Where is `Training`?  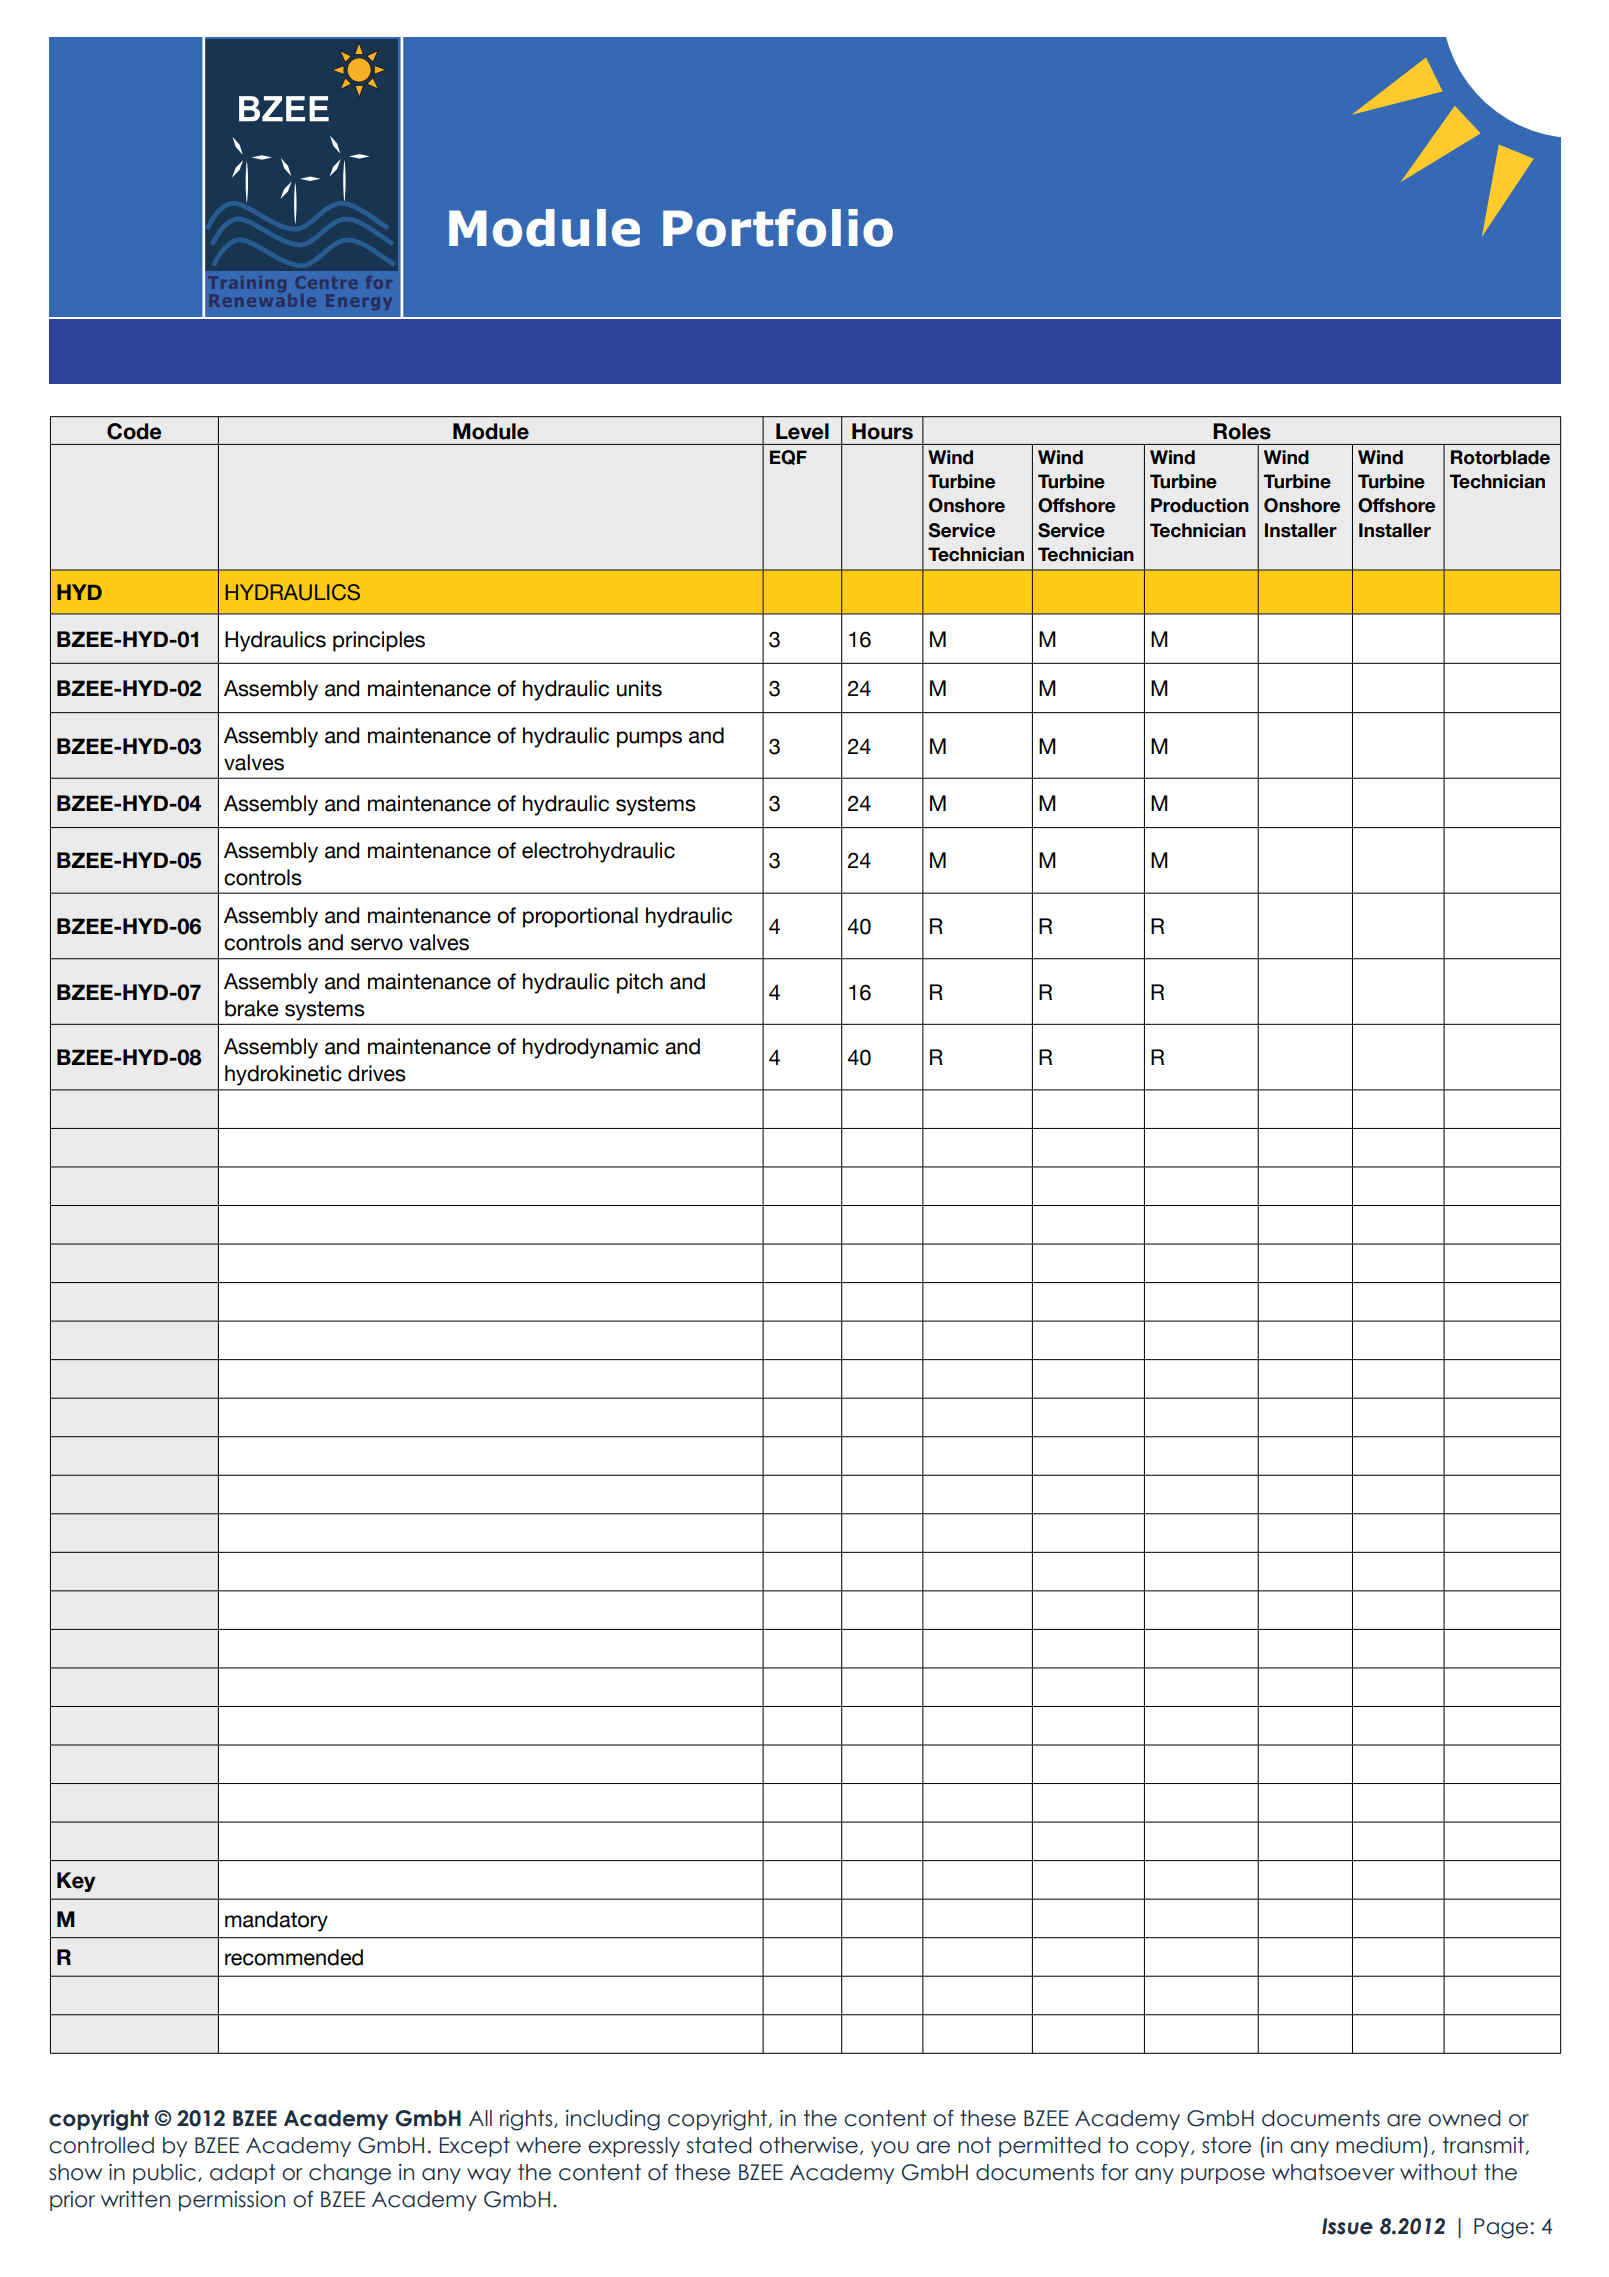
Training is located at coordinates (248, 285).
